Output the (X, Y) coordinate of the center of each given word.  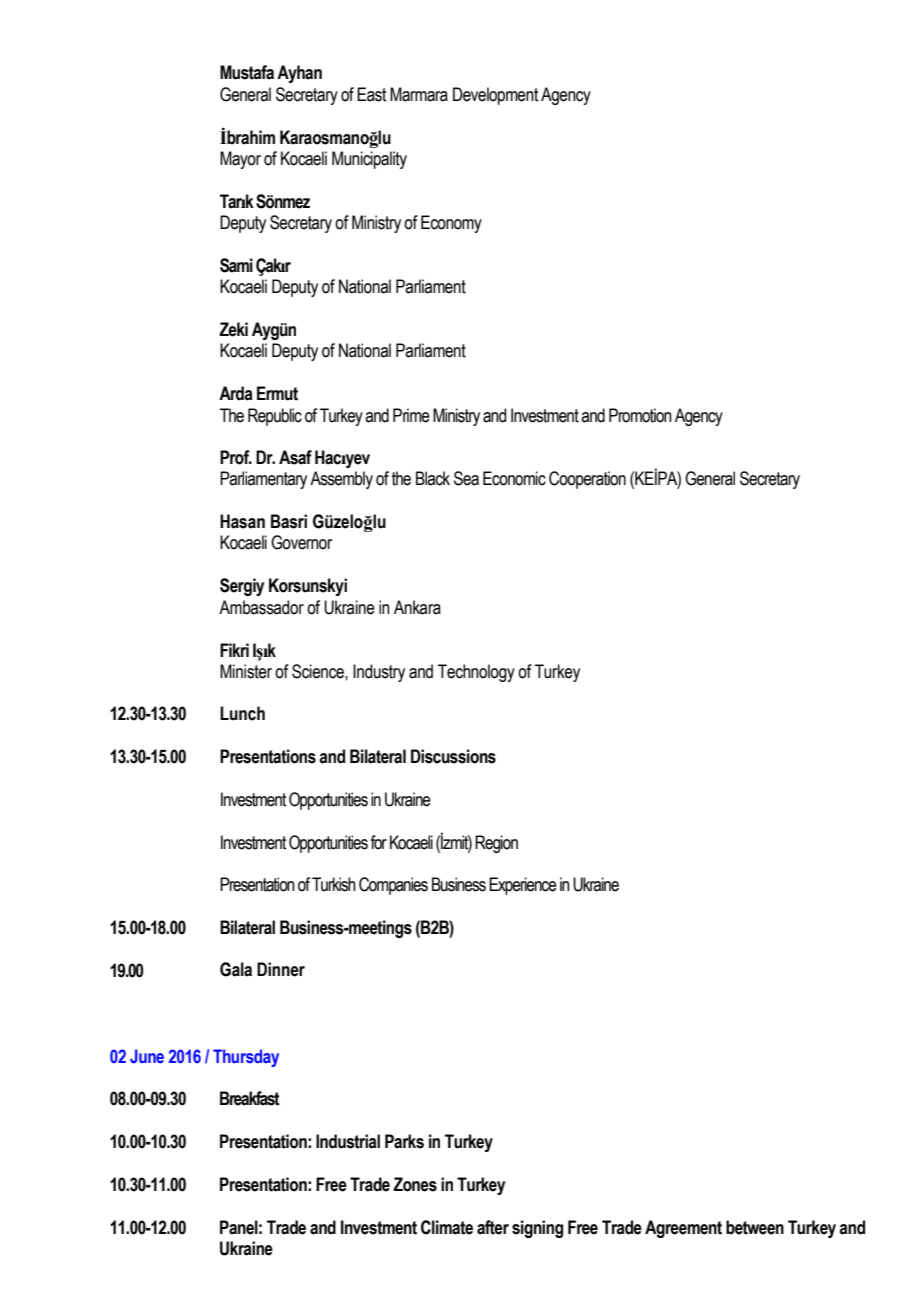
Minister (246, 671)
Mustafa (247, 72)
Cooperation (587, 480)
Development (495, 96)
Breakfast (250, 1098)
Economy (451, 224)
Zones (415, 1184)
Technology (476, 673)
